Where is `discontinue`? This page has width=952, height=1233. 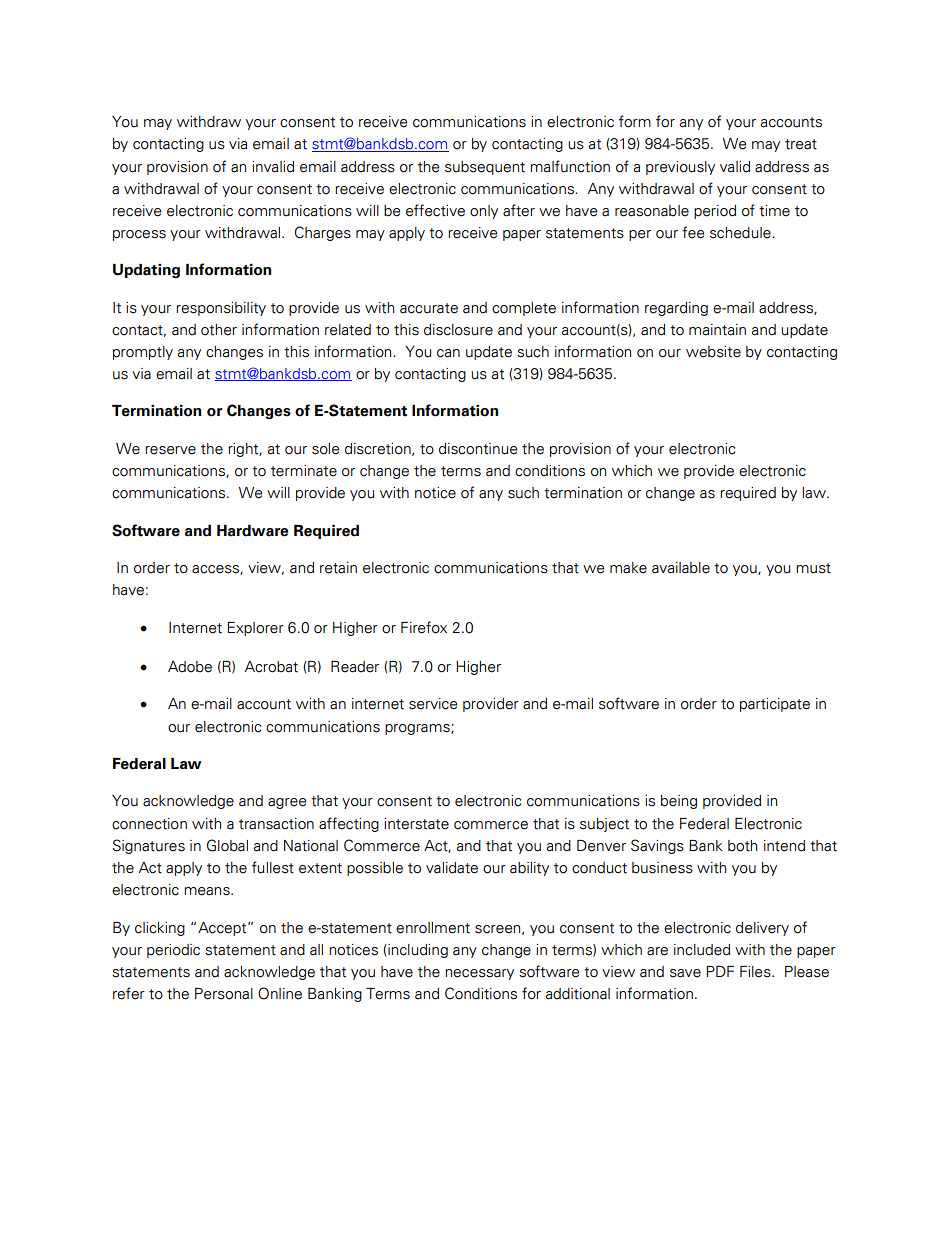 discontinue is located at coordinates (478, 449).
